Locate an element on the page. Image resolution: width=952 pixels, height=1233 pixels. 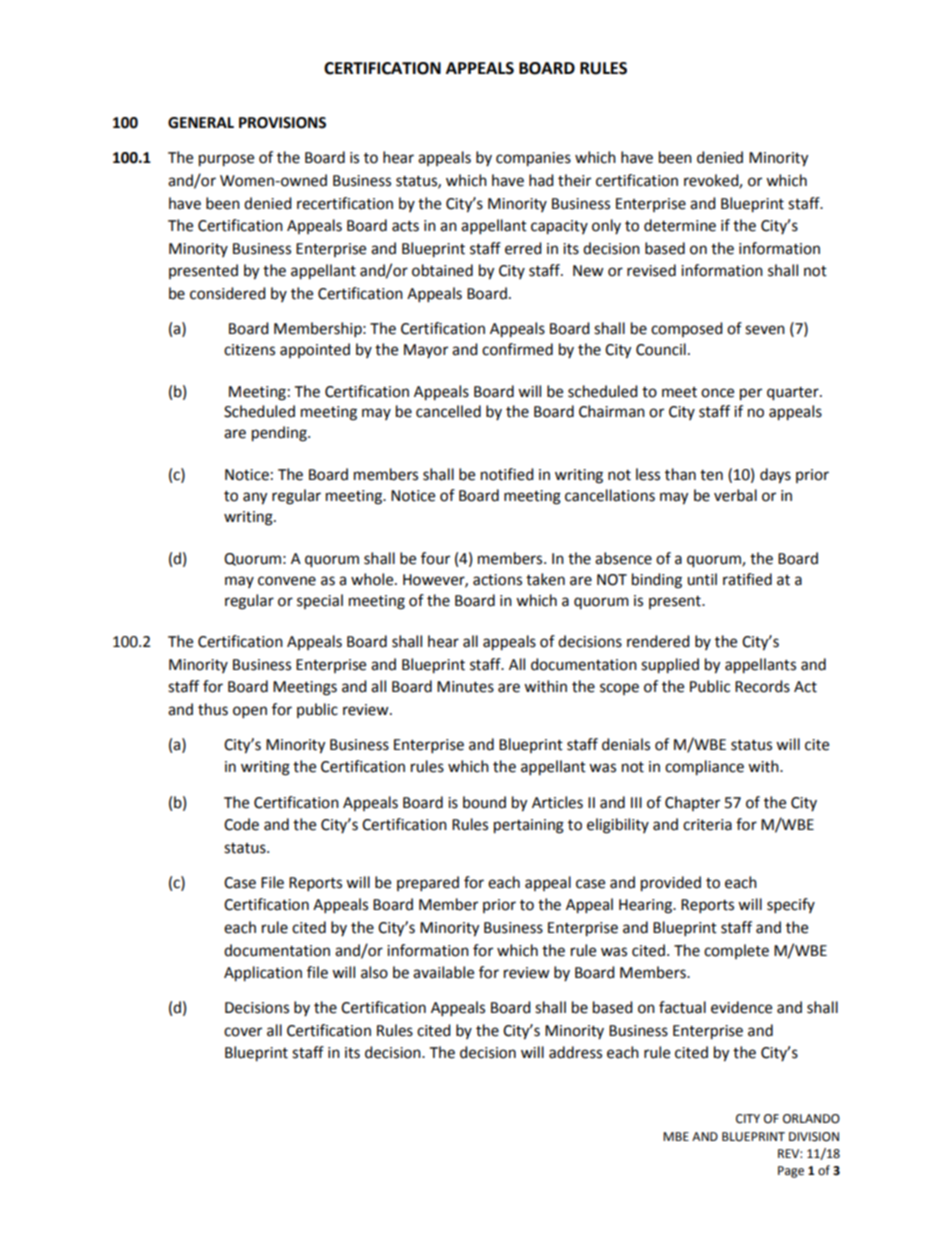
Minutes is located at coordinates (465, 687).
